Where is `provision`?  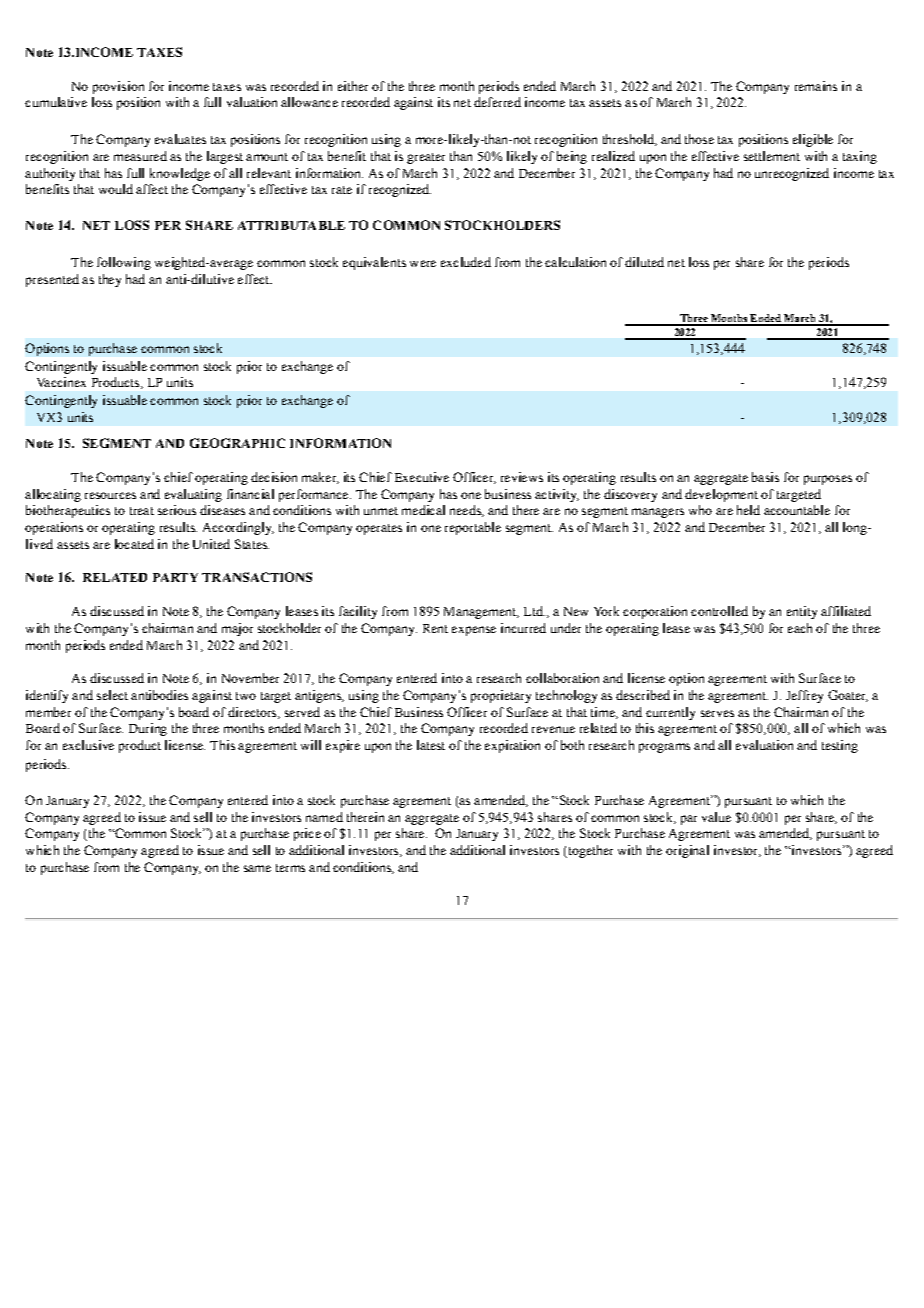
provision is located at coordinates (118, 87).
